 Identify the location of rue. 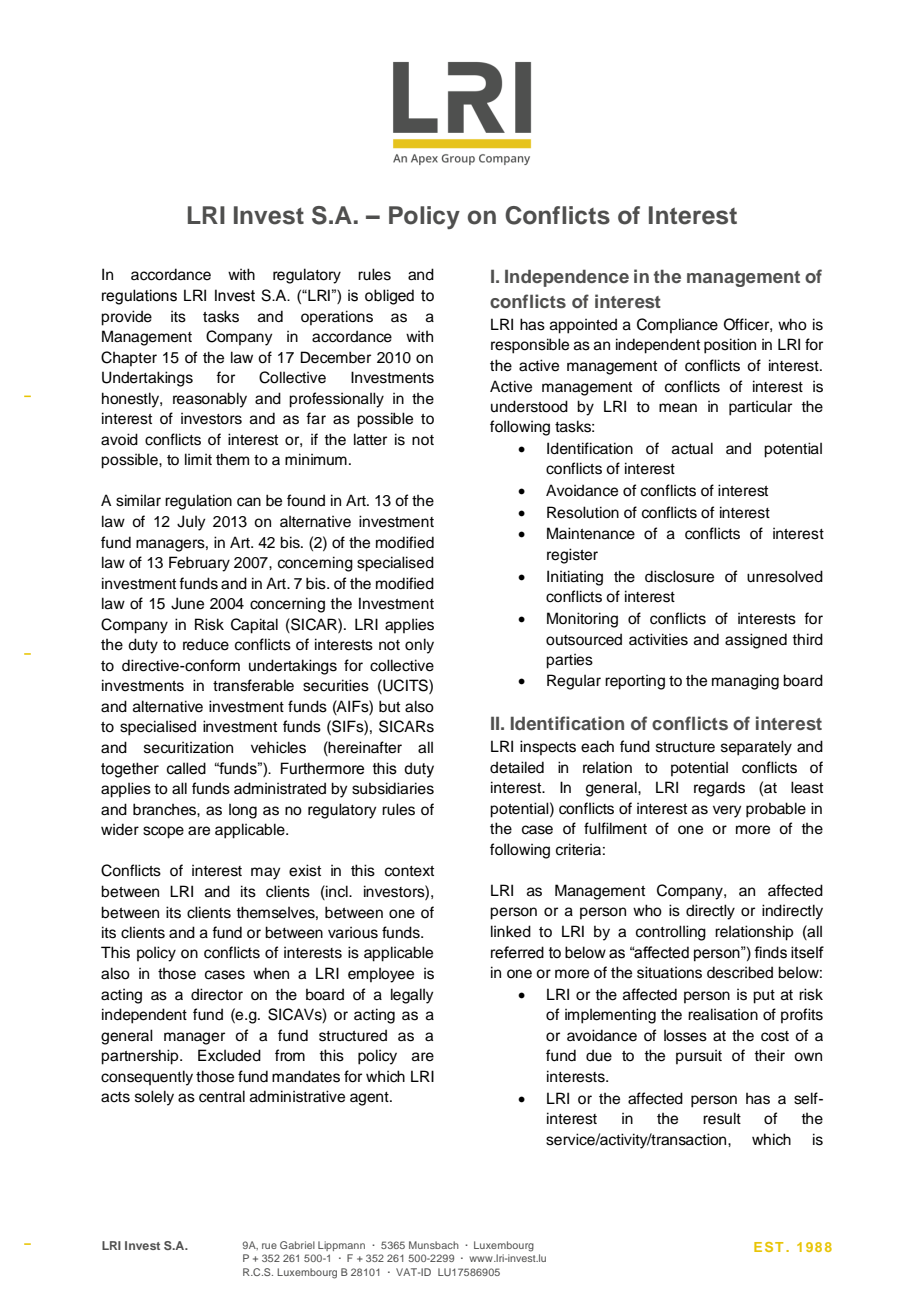
(269, 1246).
